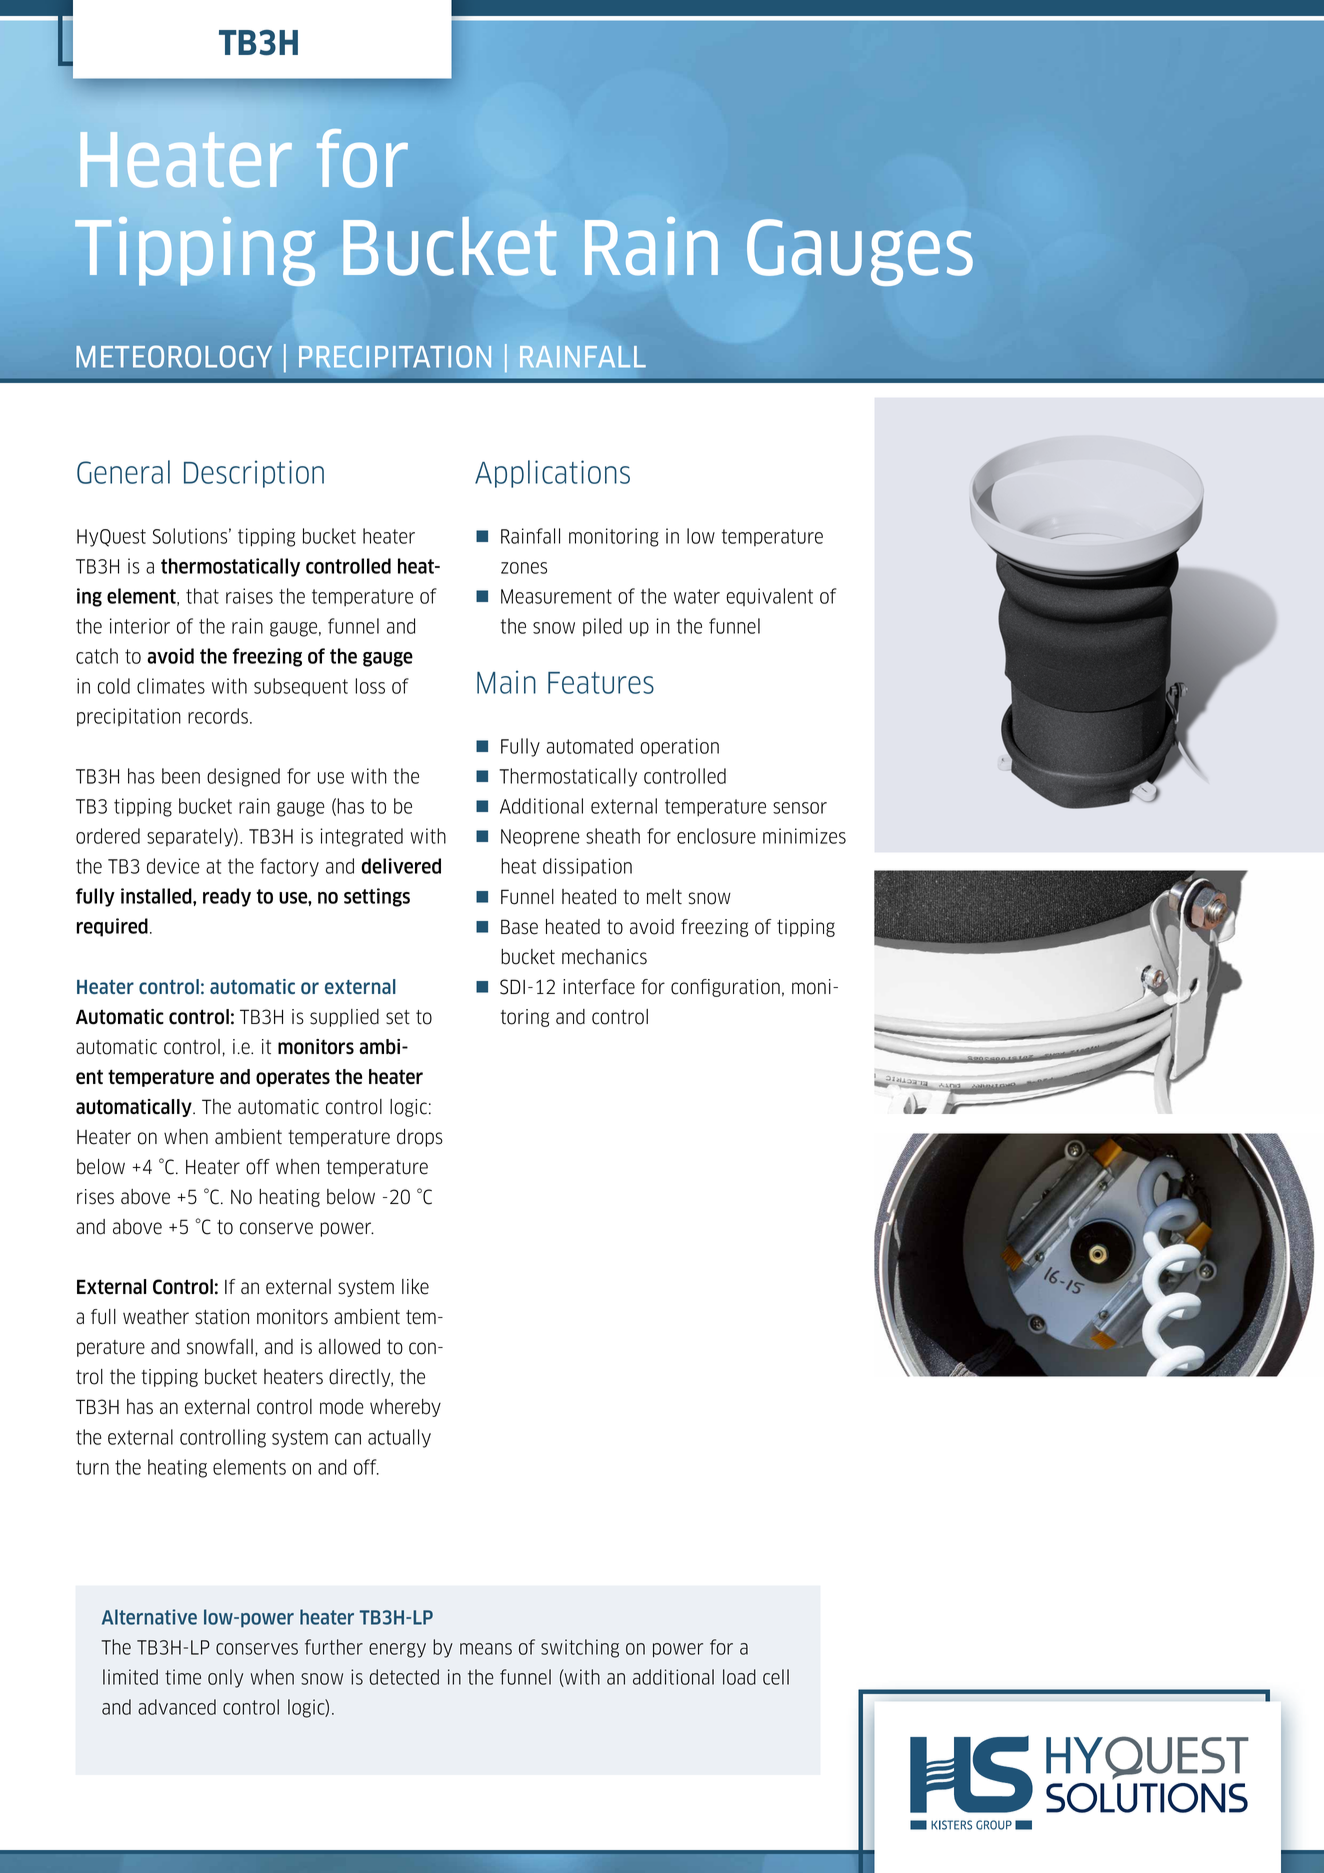  Describe the element at coordinates (293, 1078) in the document. I see `operates` at that location.
